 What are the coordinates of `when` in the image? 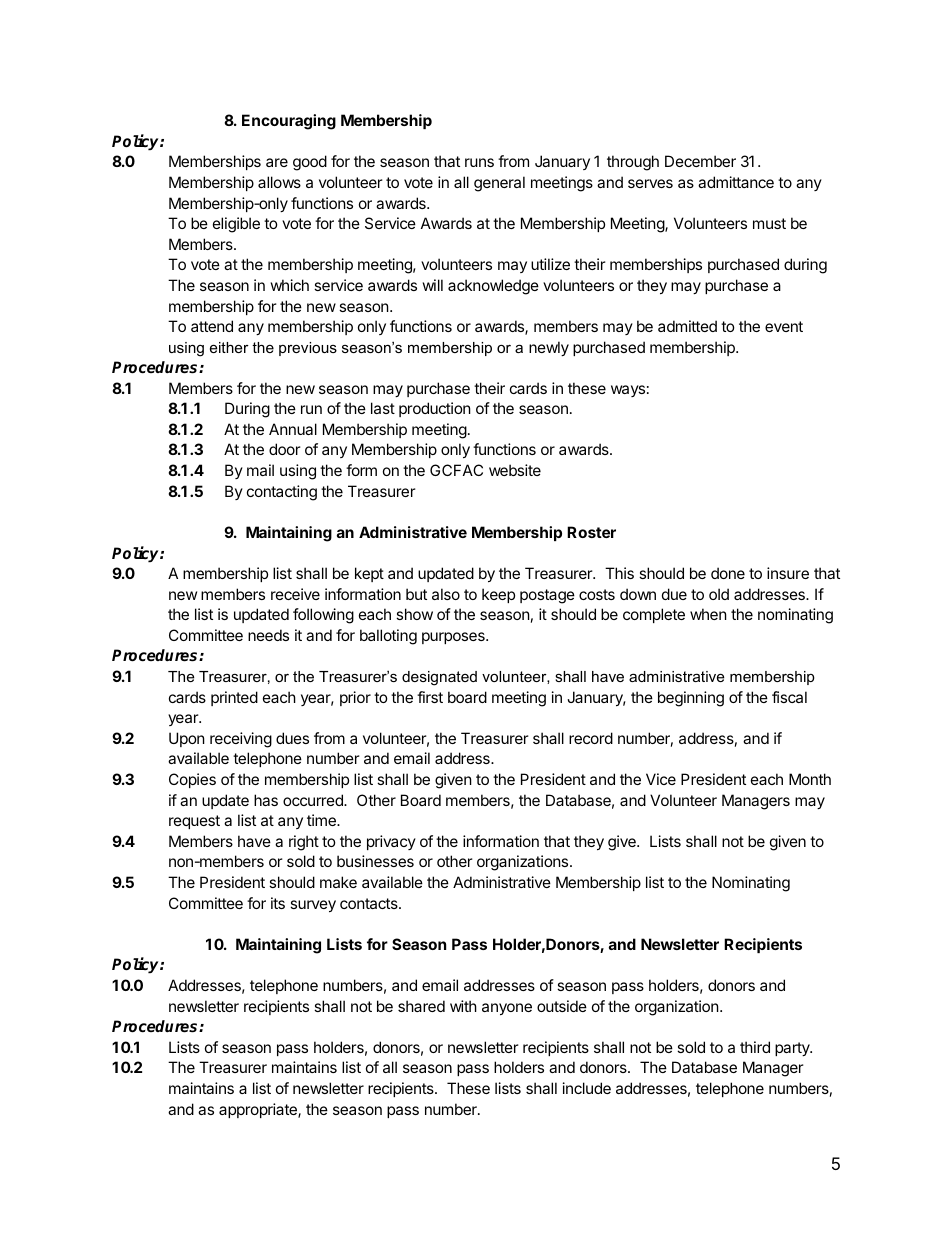 It's located at (708, 614).
